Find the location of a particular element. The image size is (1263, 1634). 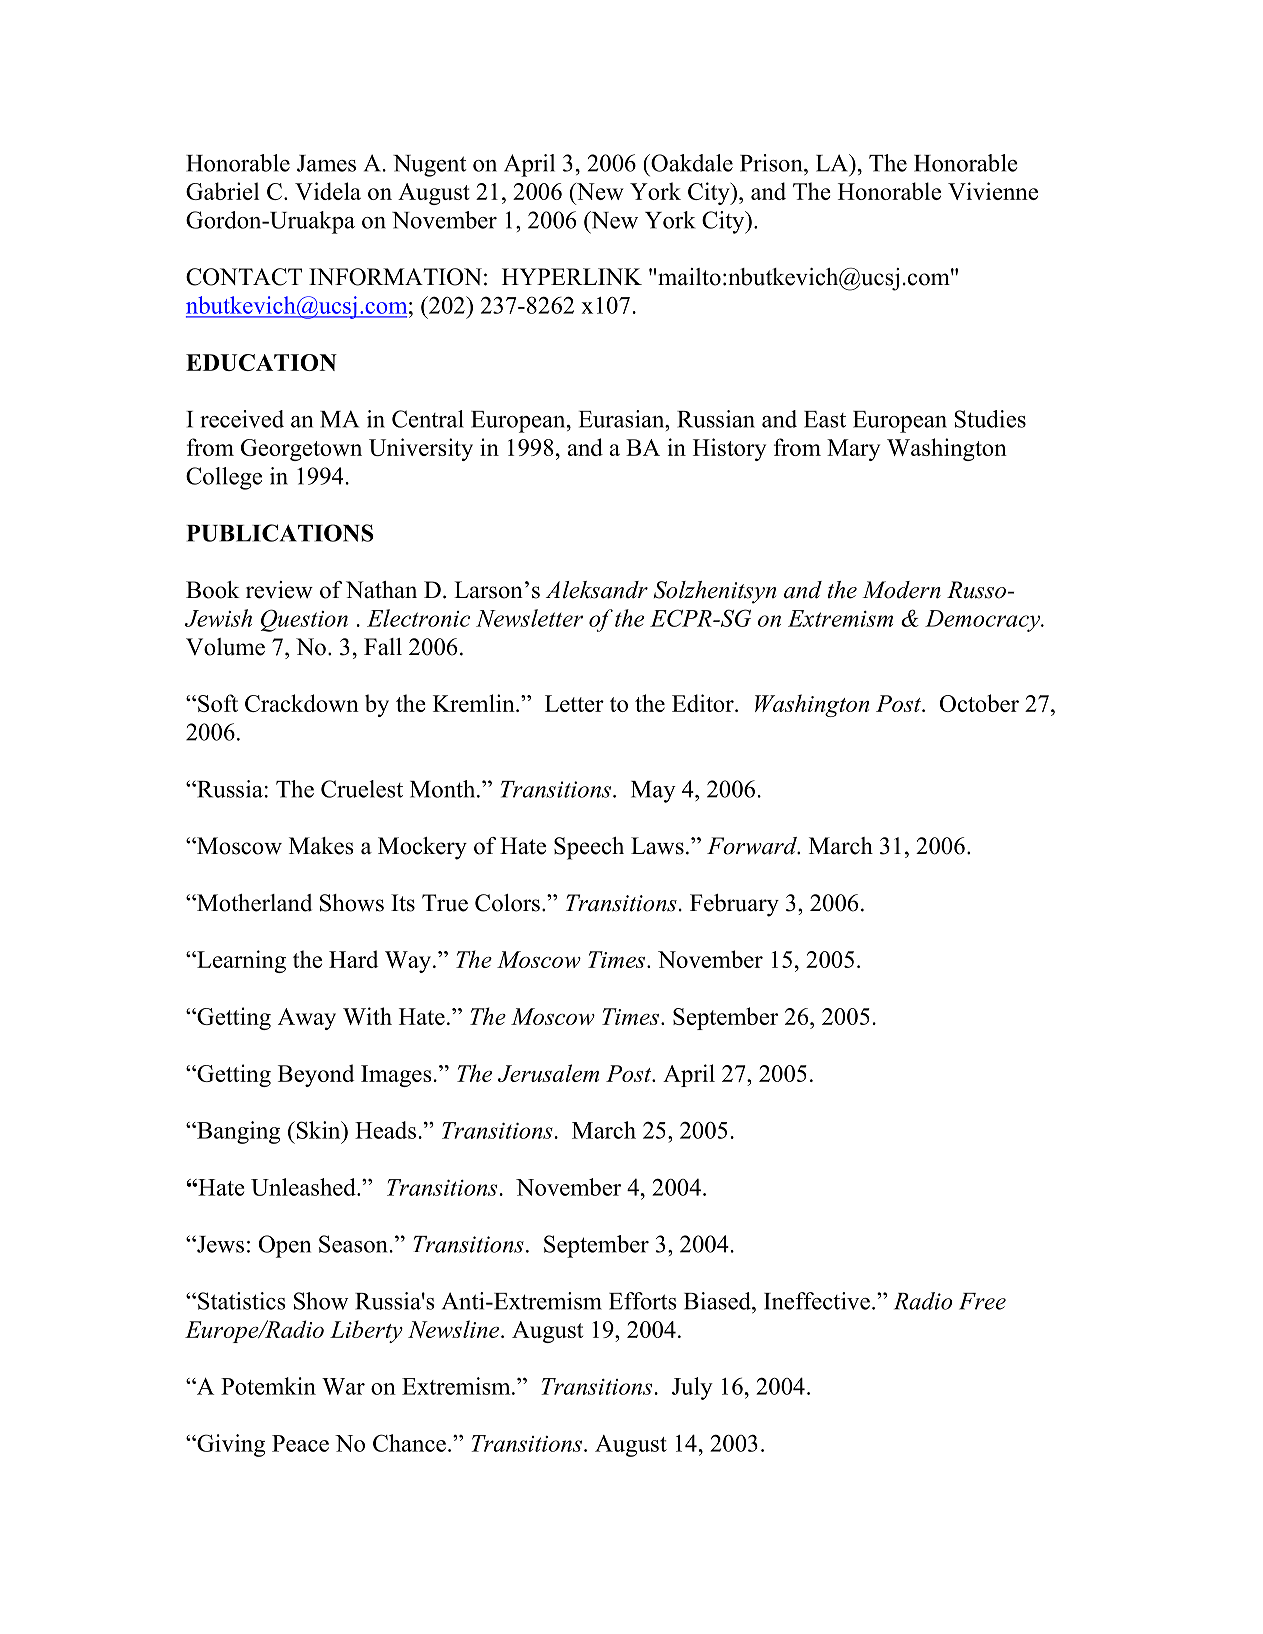

PUBLICATIONS is located at coordinates (280, 533).
